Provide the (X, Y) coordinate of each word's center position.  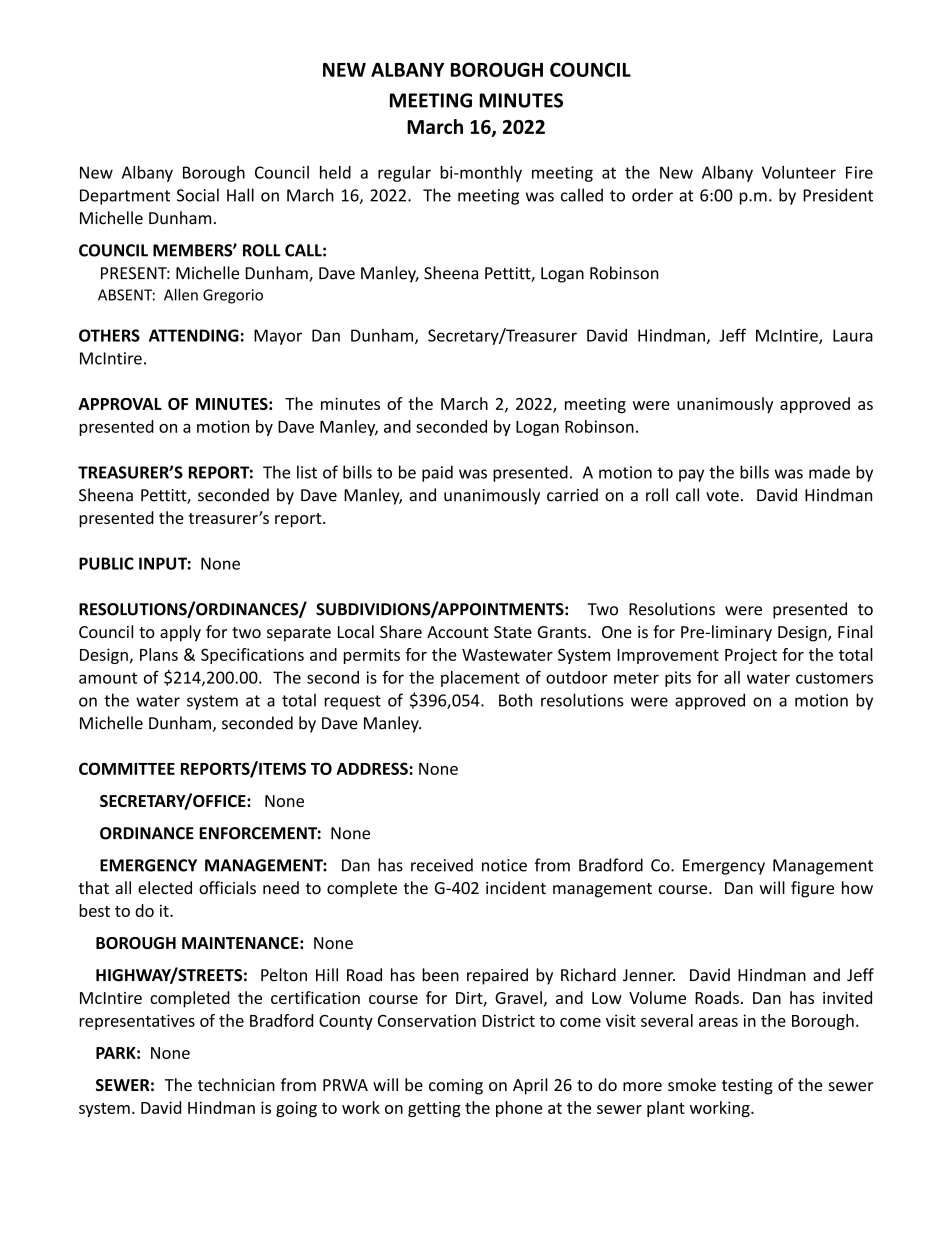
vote (722, 496)
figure (812, 889)
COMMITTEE (127, 768)
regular (404, 173)
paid (437, 473)
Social (198, 195)
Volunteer (799, 172)
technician (236, 1084)
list (307, 472)
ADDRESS (372, 768)
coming (456, 1087)
